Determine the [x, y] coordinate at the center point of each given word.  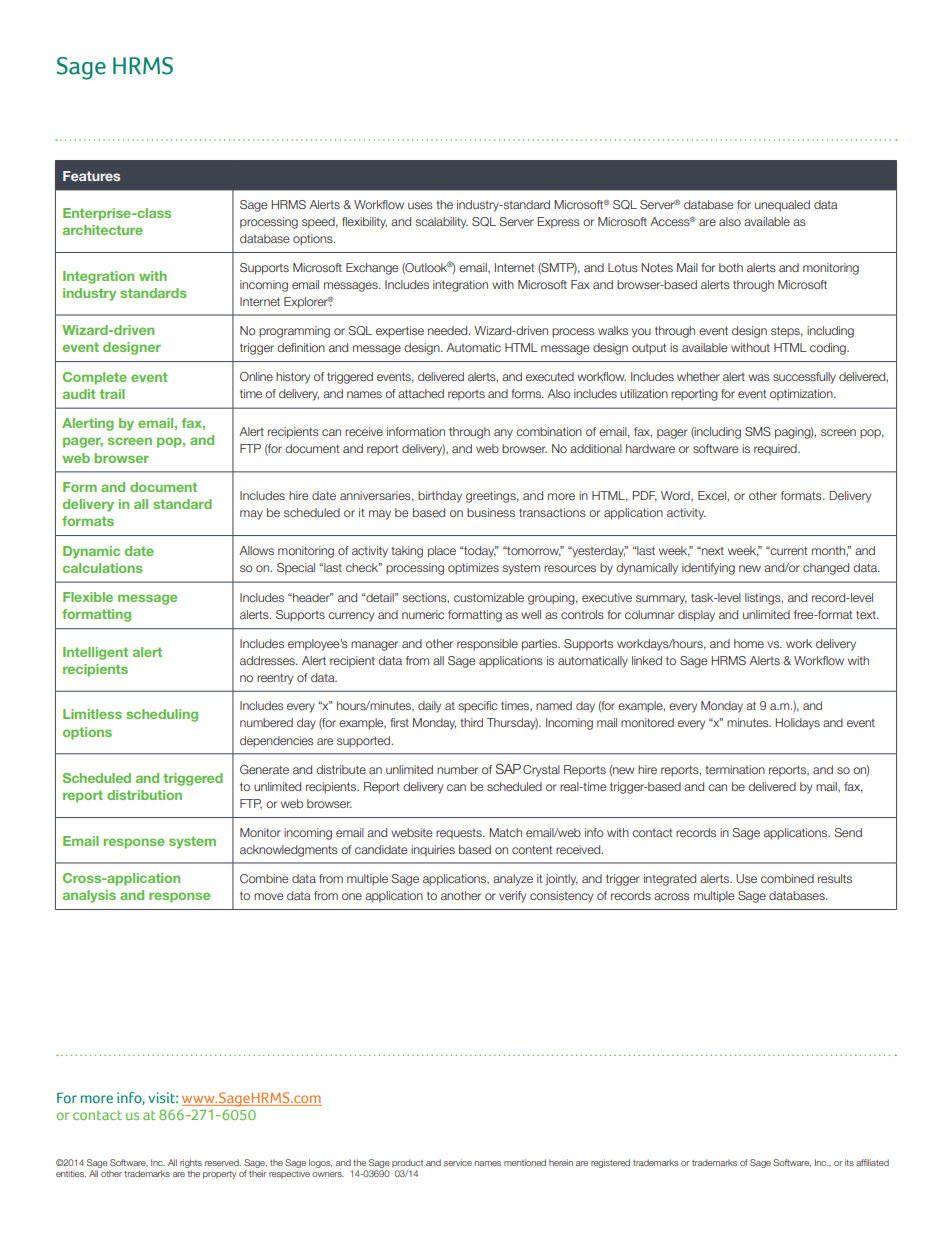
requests [460, 834]
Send [848, 832]
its [849, 1162]
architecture [103, 230]
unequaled [782, 206]
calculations [103, 568]
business [491, 512]
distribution [144, 795]
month [829, 550]
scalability [441, 223]
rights [191, 1163]
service [458, 1162]
